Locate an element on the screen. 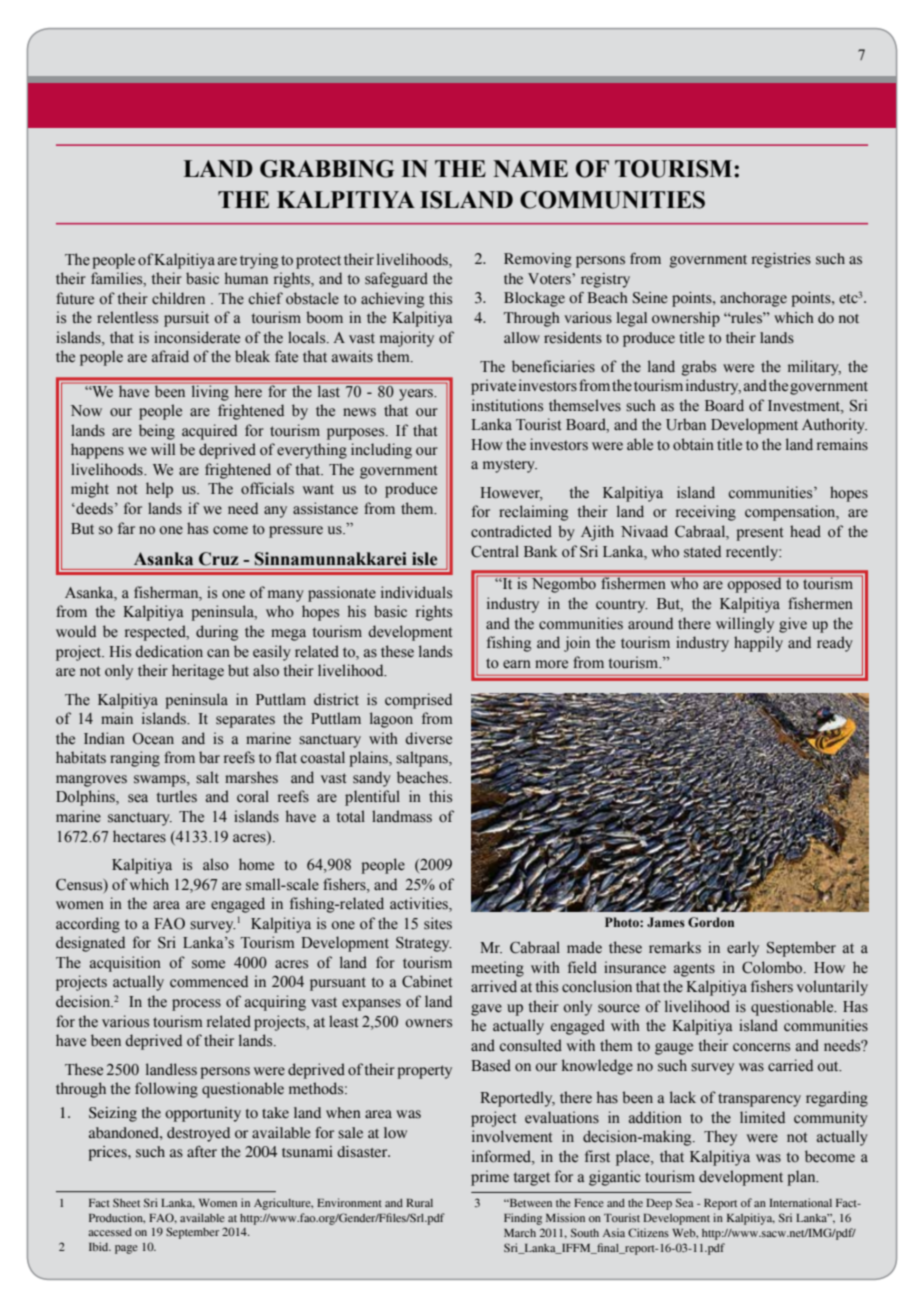 This screenshot has height=1308, width=924. isle is located at coordinates (424, 559).
